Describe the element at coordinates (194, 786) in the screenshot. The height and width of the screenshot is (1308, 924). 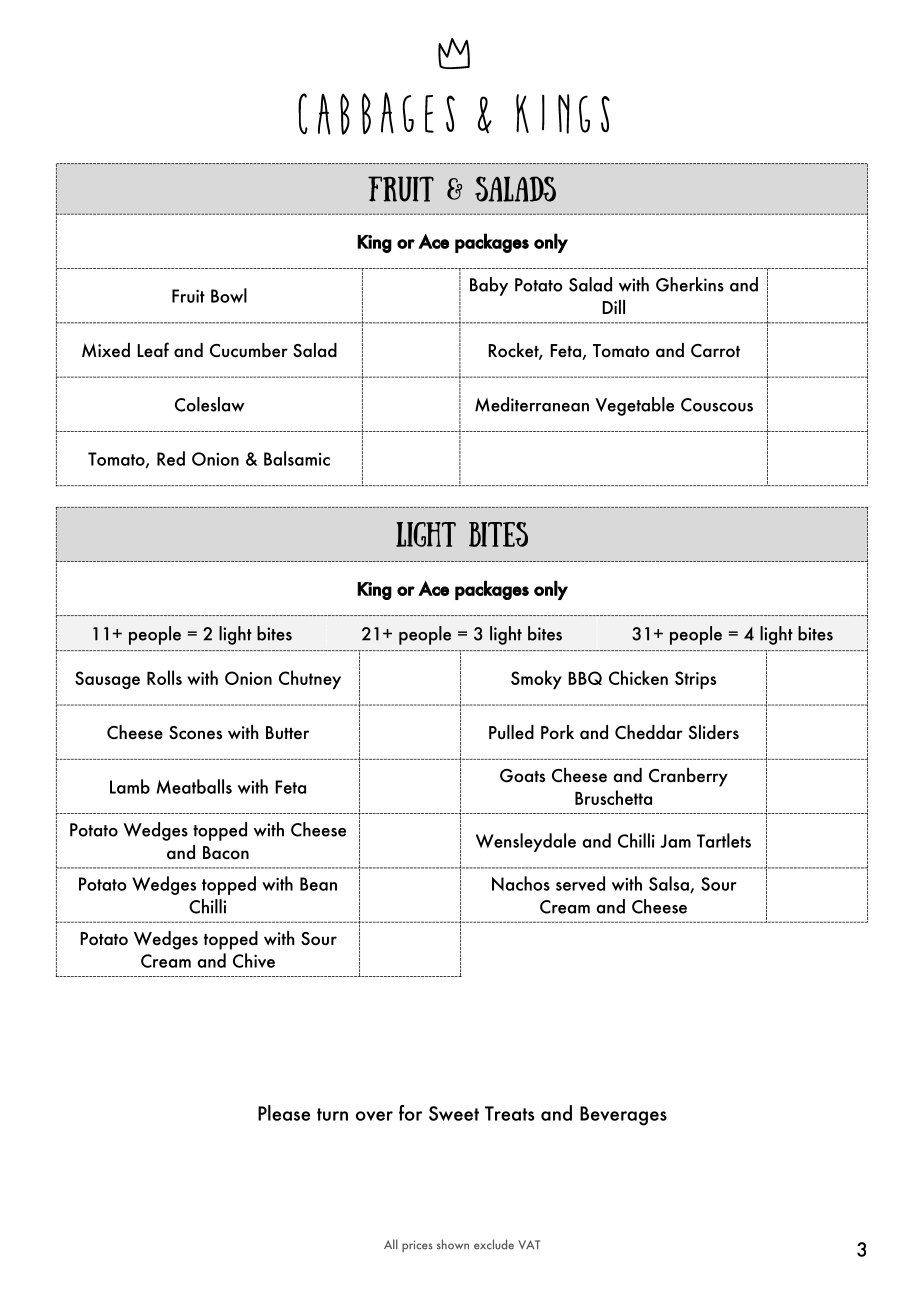
I see `Meatballs` at that location.
